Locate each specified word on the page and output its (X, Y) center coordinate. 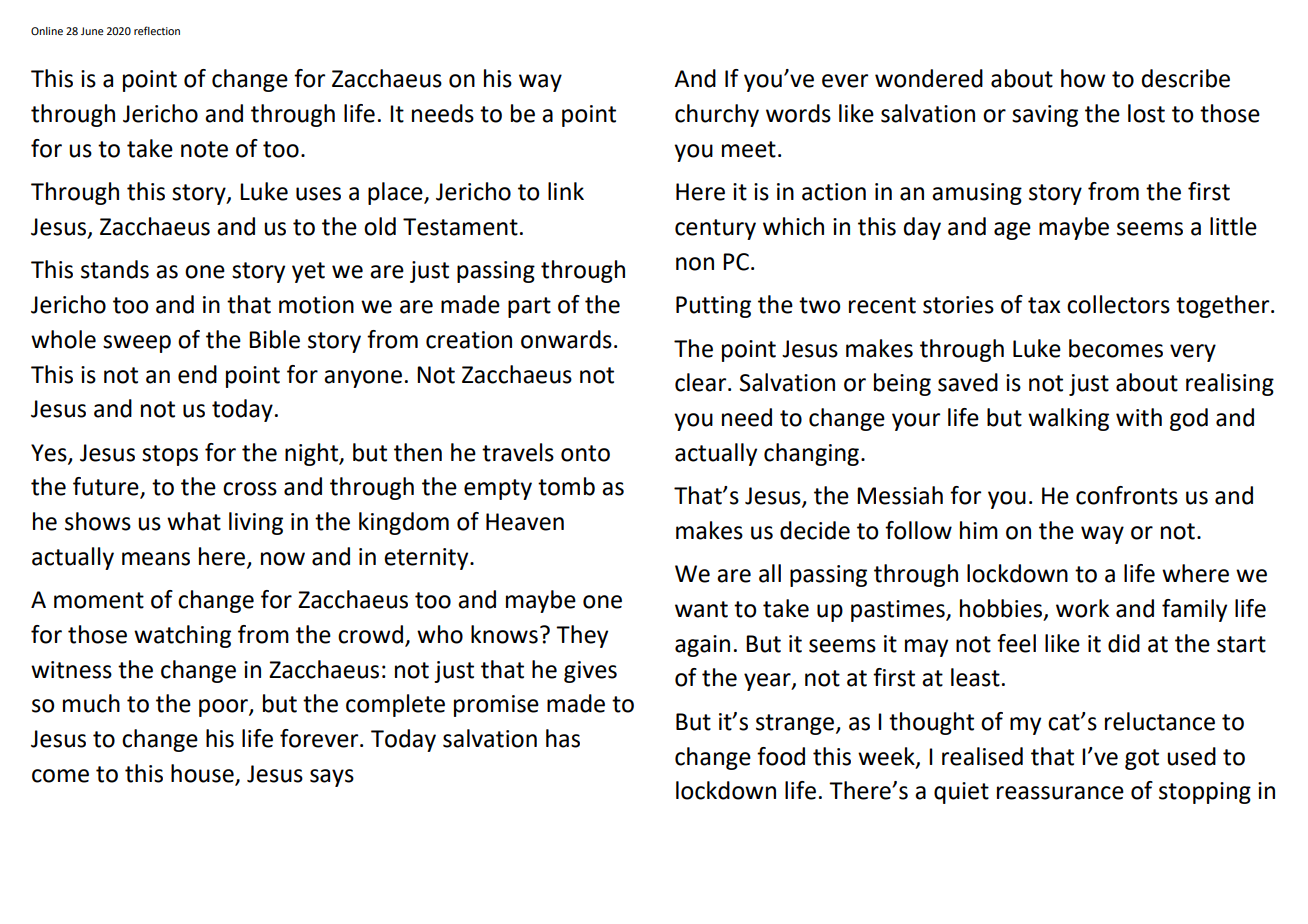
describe (1186, 78)
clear (702, 382)
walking (1068, 419)
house (202, 773)
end (197, 374)
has (563, 738)
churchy (717, 115)
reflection (157, 30)
